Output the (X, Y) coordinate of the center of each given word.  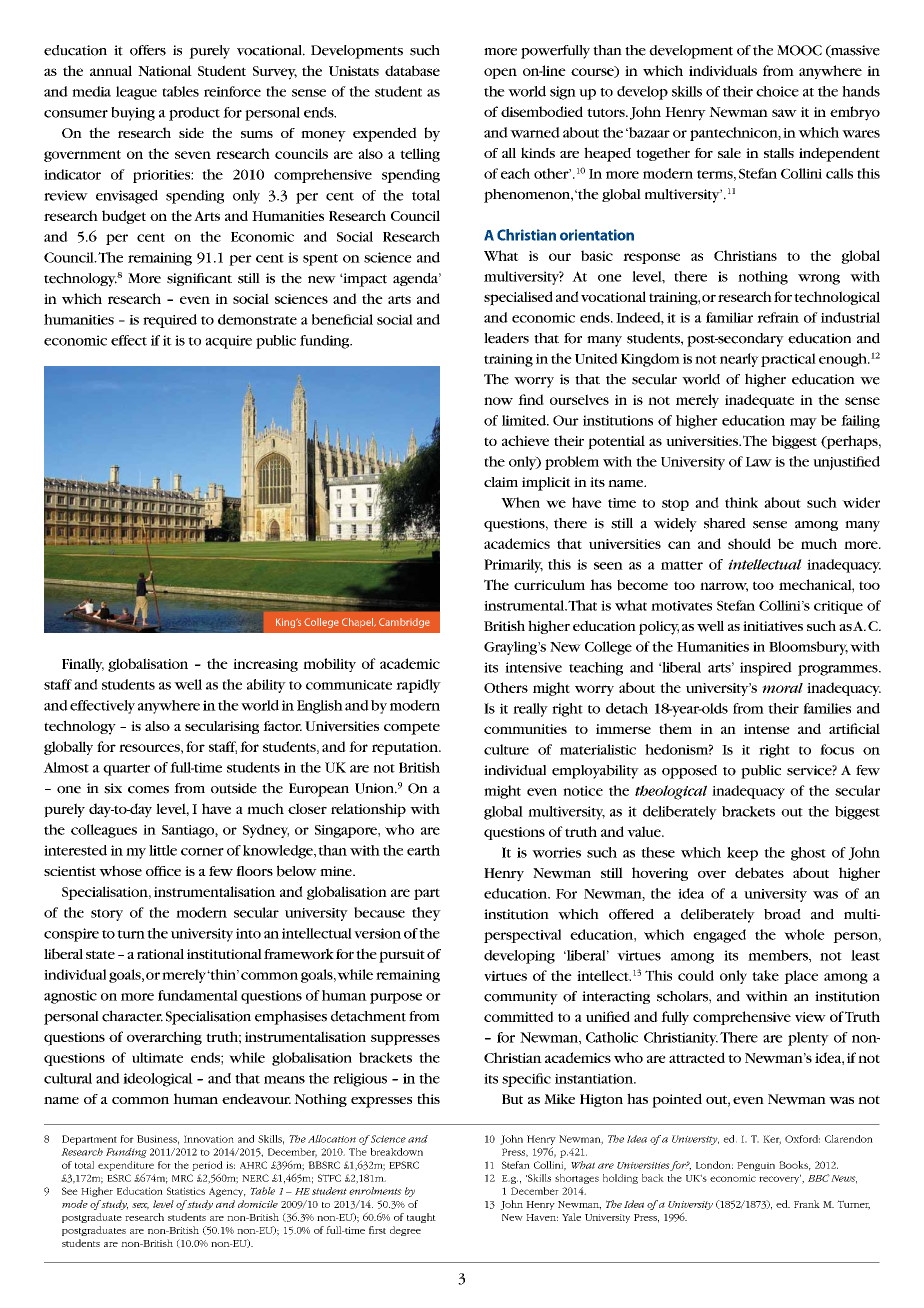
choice (777, 91)
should (749, 543)
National (165, 70)
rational (160, 954)
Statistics (186, 1191)
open (500, 73)
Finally (83, 665)
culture (506, 749)
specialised (518, 298)
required (170, 321)
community (521, 998)
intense (767, 729)
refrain (778, 317)
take (765, 975)
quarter (126, 770)
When (520, 502)
